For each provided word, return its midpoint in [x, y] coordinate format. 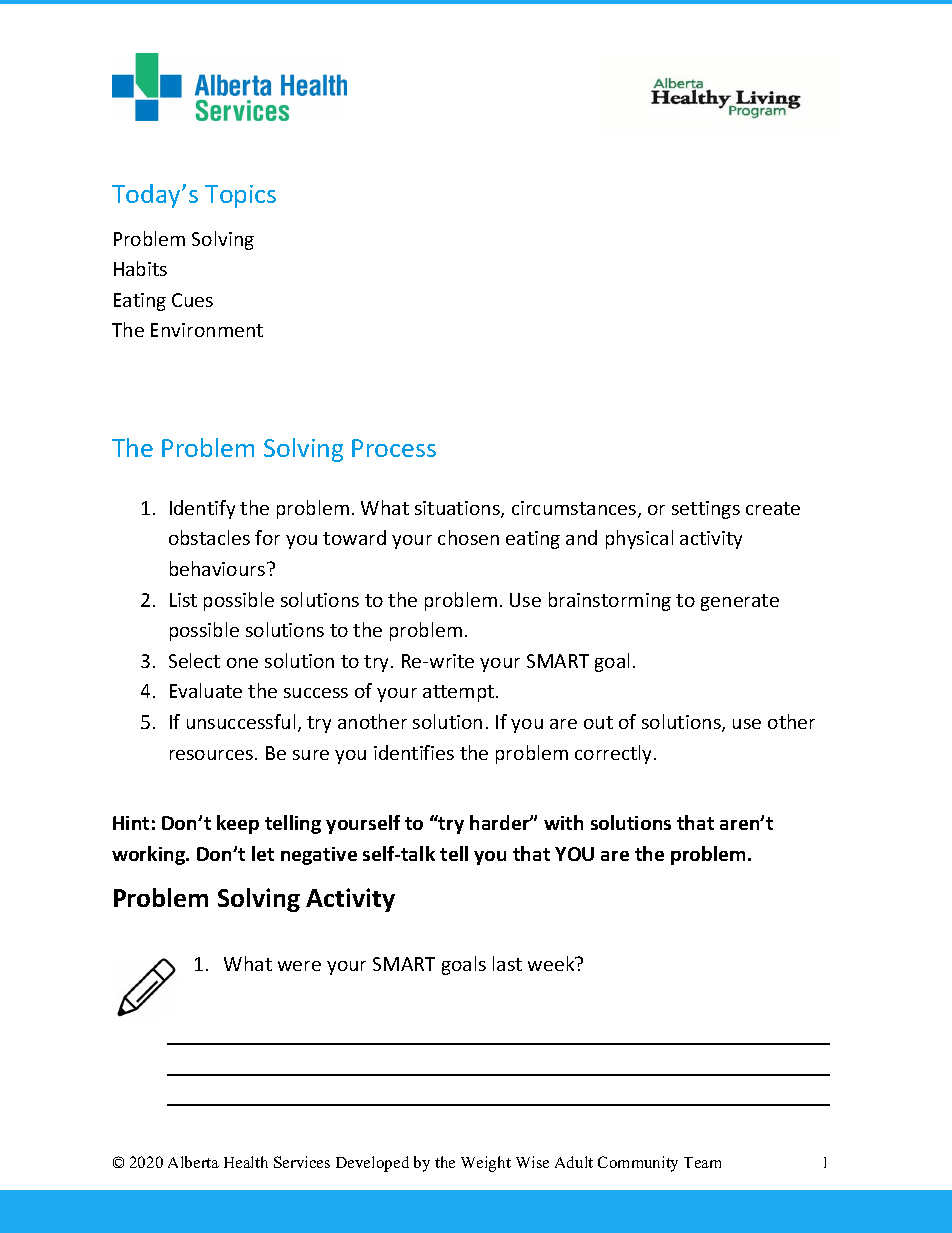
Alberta [193, 1162]
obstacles [209, 537]
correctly [615, 754]
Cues [192, 300]
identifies [414, 752]
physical [639, 539]
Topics [240, 196]
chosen [468, 537]
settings [706, 510]
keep [238, 824]
